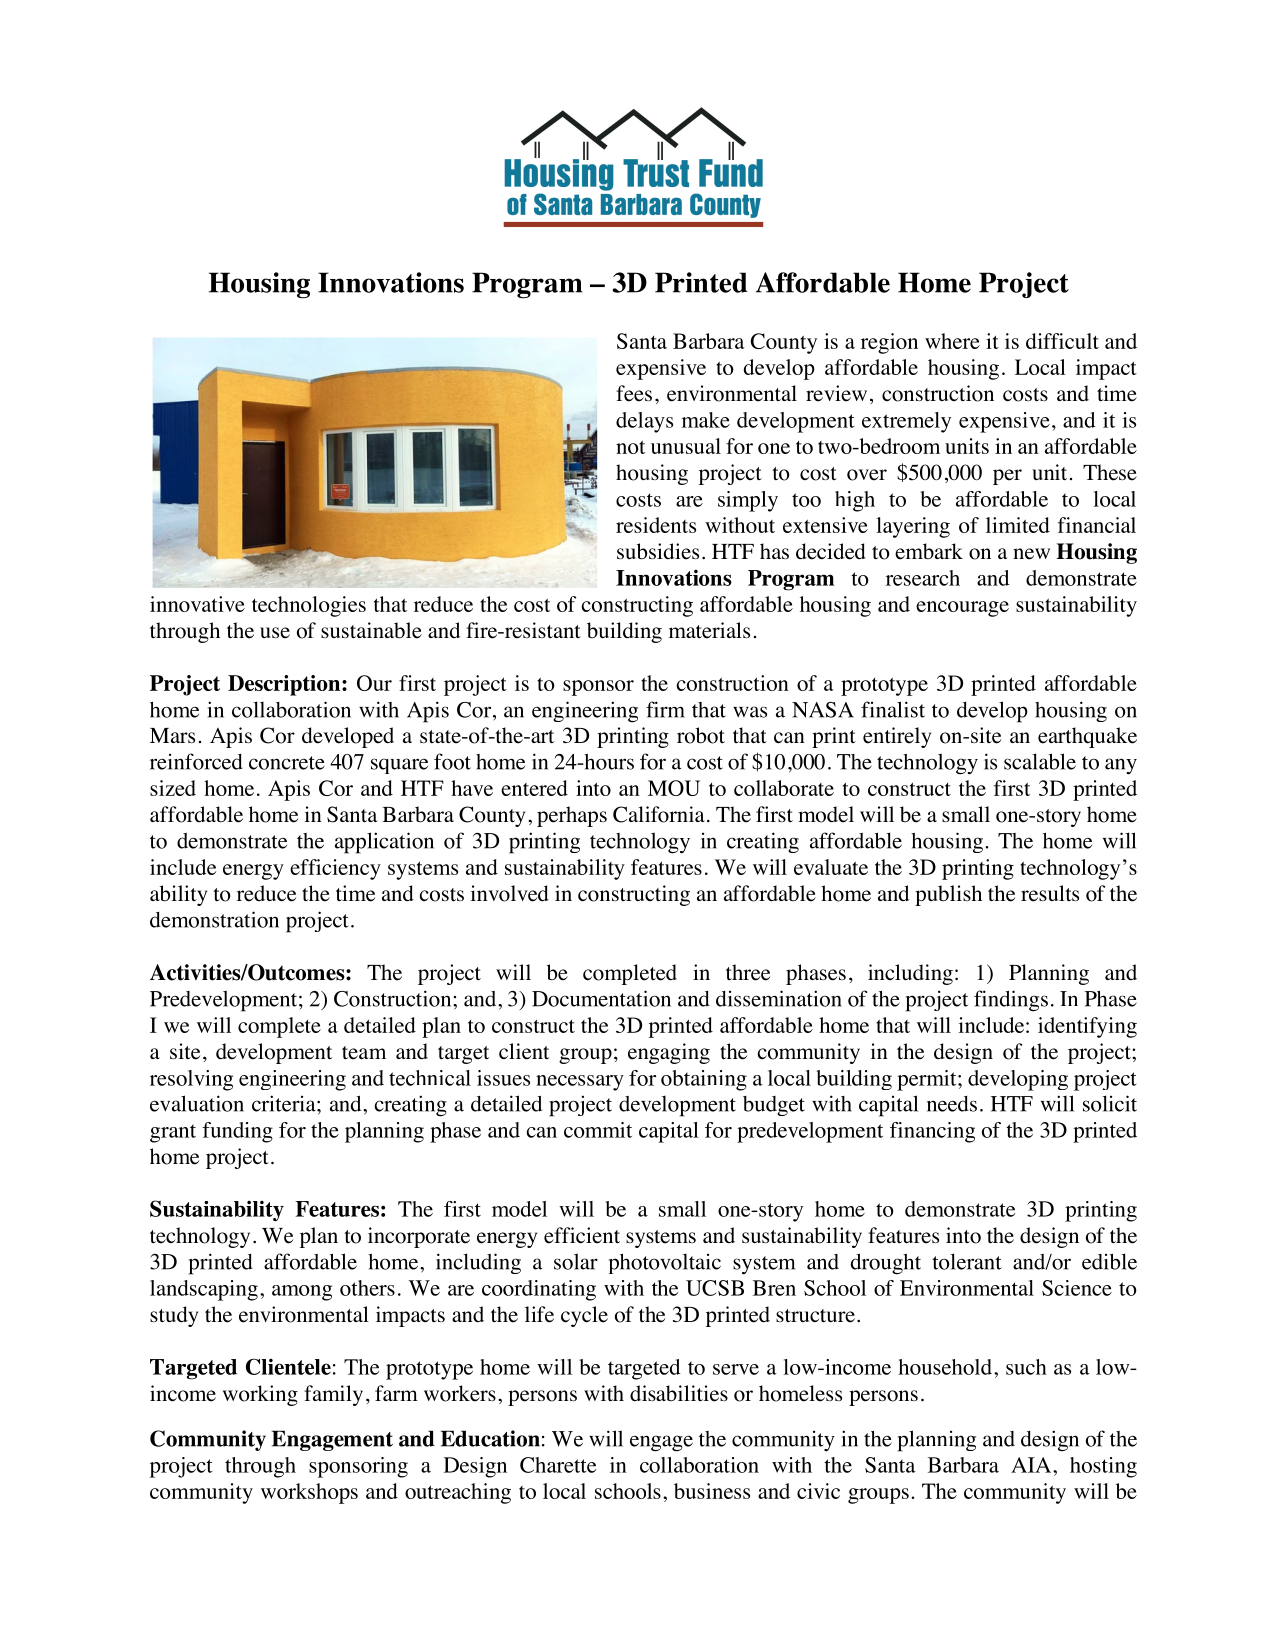 Image resolution: width=1267 pixels, height=1640 pixels. I want to click on funding, so click(237, 1132).
